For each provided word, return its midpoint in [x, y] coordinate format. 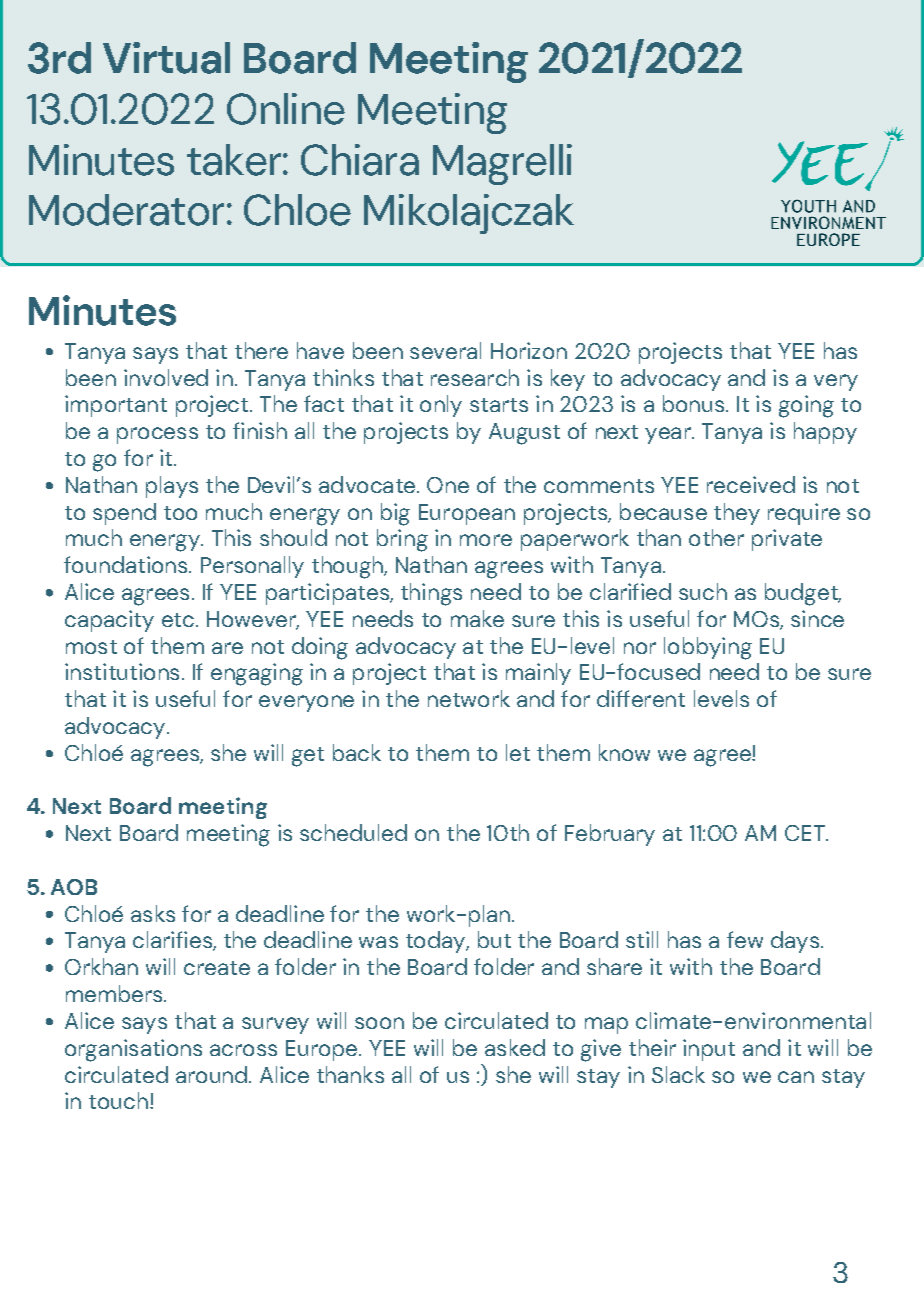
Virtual [166, 58]
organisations [133, 1050]
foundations [127, 564]
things [431, 594]
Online [286, 109]
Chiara [360, 160]
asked [515, 1047]
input [709, 1050]
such [703, 591]
